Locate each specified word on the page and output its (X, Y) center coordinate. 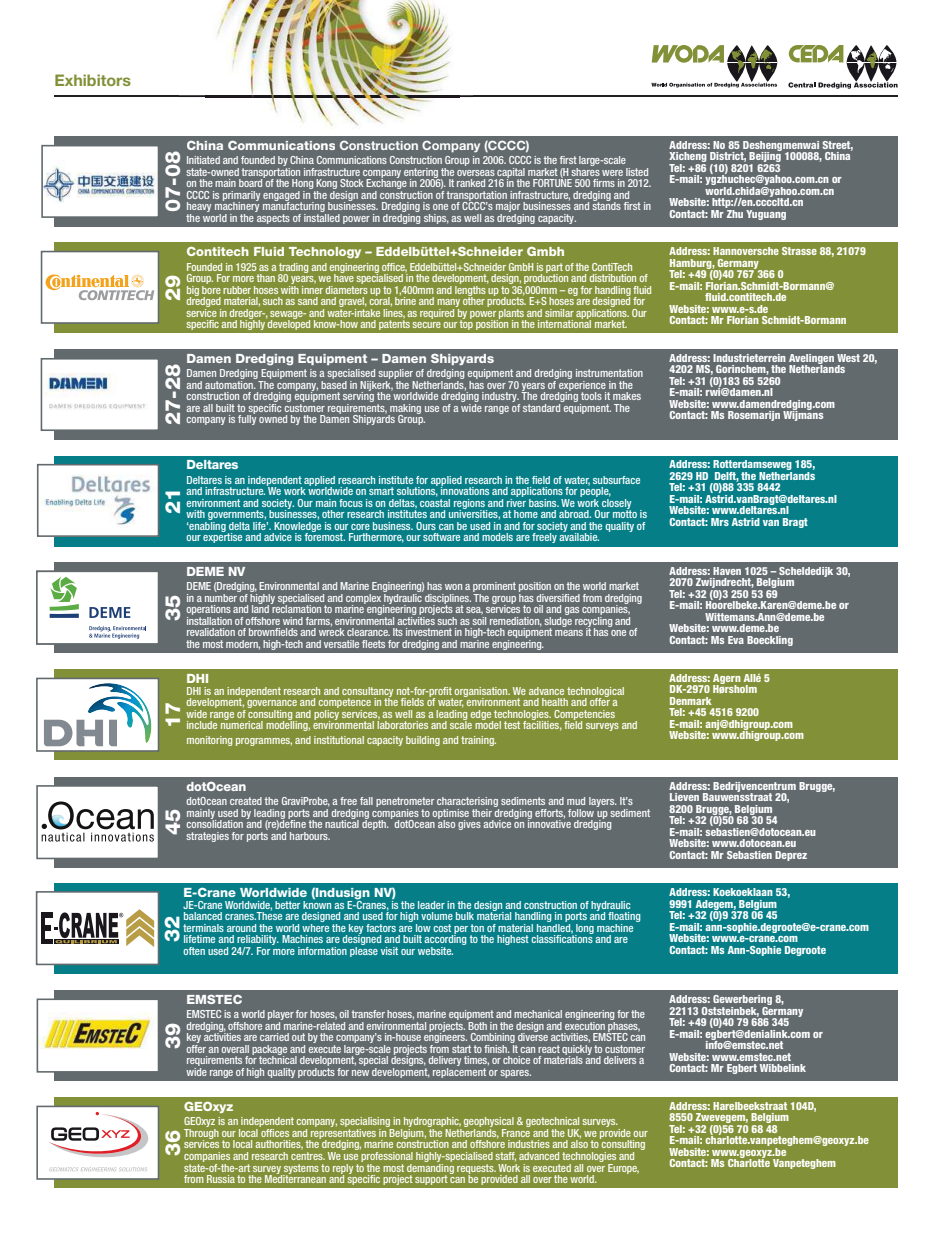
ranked (471, 183)
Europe (623, 1169)
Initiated (203, 160)
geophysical (489, 1123)
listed (637, 172)
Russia (221, 1179)
